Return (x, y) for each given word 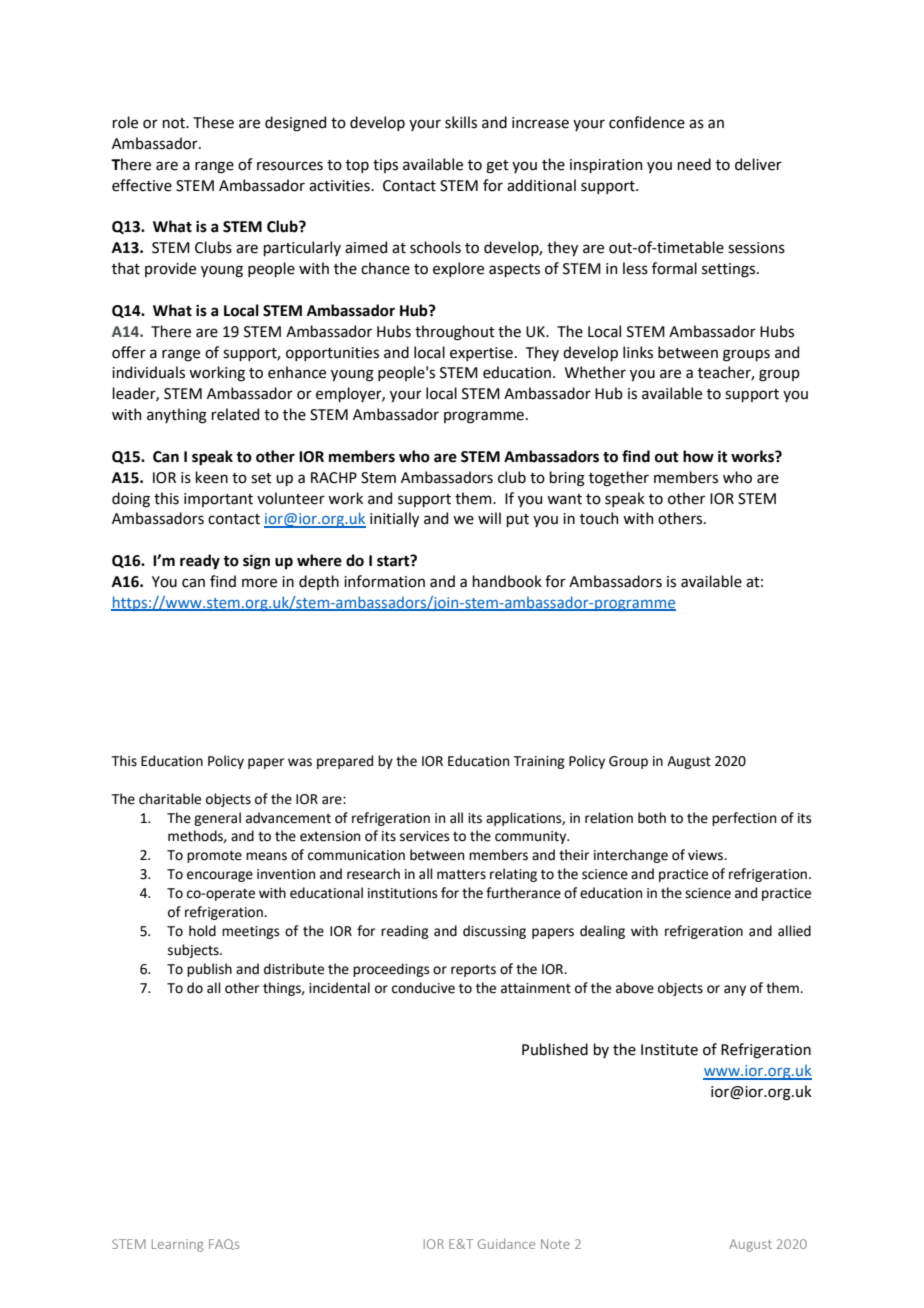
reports (473, 971)
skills (461, 122)
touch (599, 518)
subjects (194, 951)
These (213, 122)
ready (200, 562)
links (638, 352)
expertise (481, 354)
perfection (744, 819)
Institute (669, 1050)
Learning (178, 1245)
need (694, 164)
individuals (148, 372)
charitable (170, 799)
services (424, 836)
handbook (507, 581)
